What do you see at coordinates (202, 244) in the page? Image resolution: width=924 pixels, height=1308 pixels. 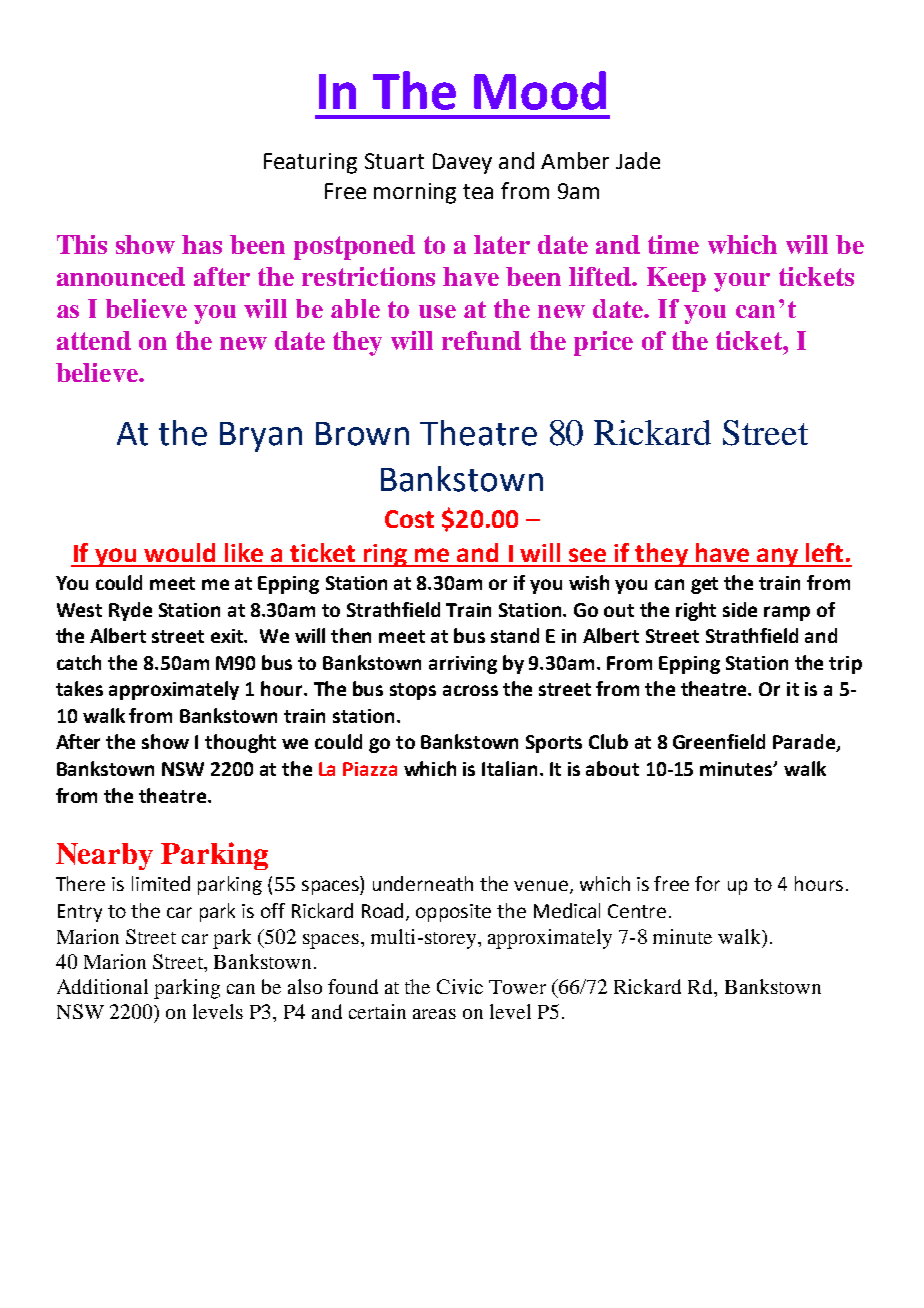 I see `has` at bounding box center [202, 244].
